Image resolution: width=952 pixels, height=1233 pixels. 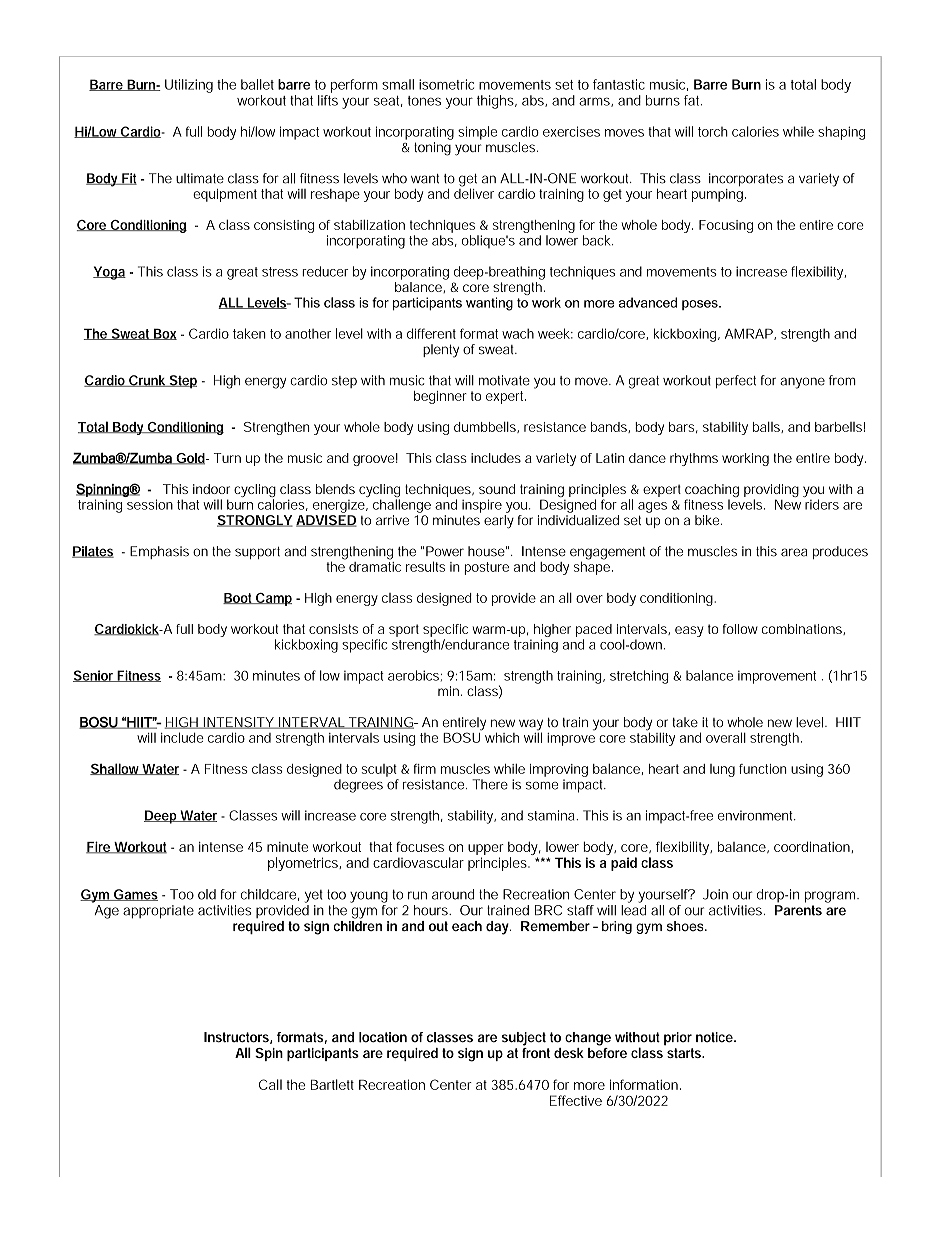 What do you see at coordinates (713, 132) in the document?
I see `torch` at bounding box center [713, 132].
